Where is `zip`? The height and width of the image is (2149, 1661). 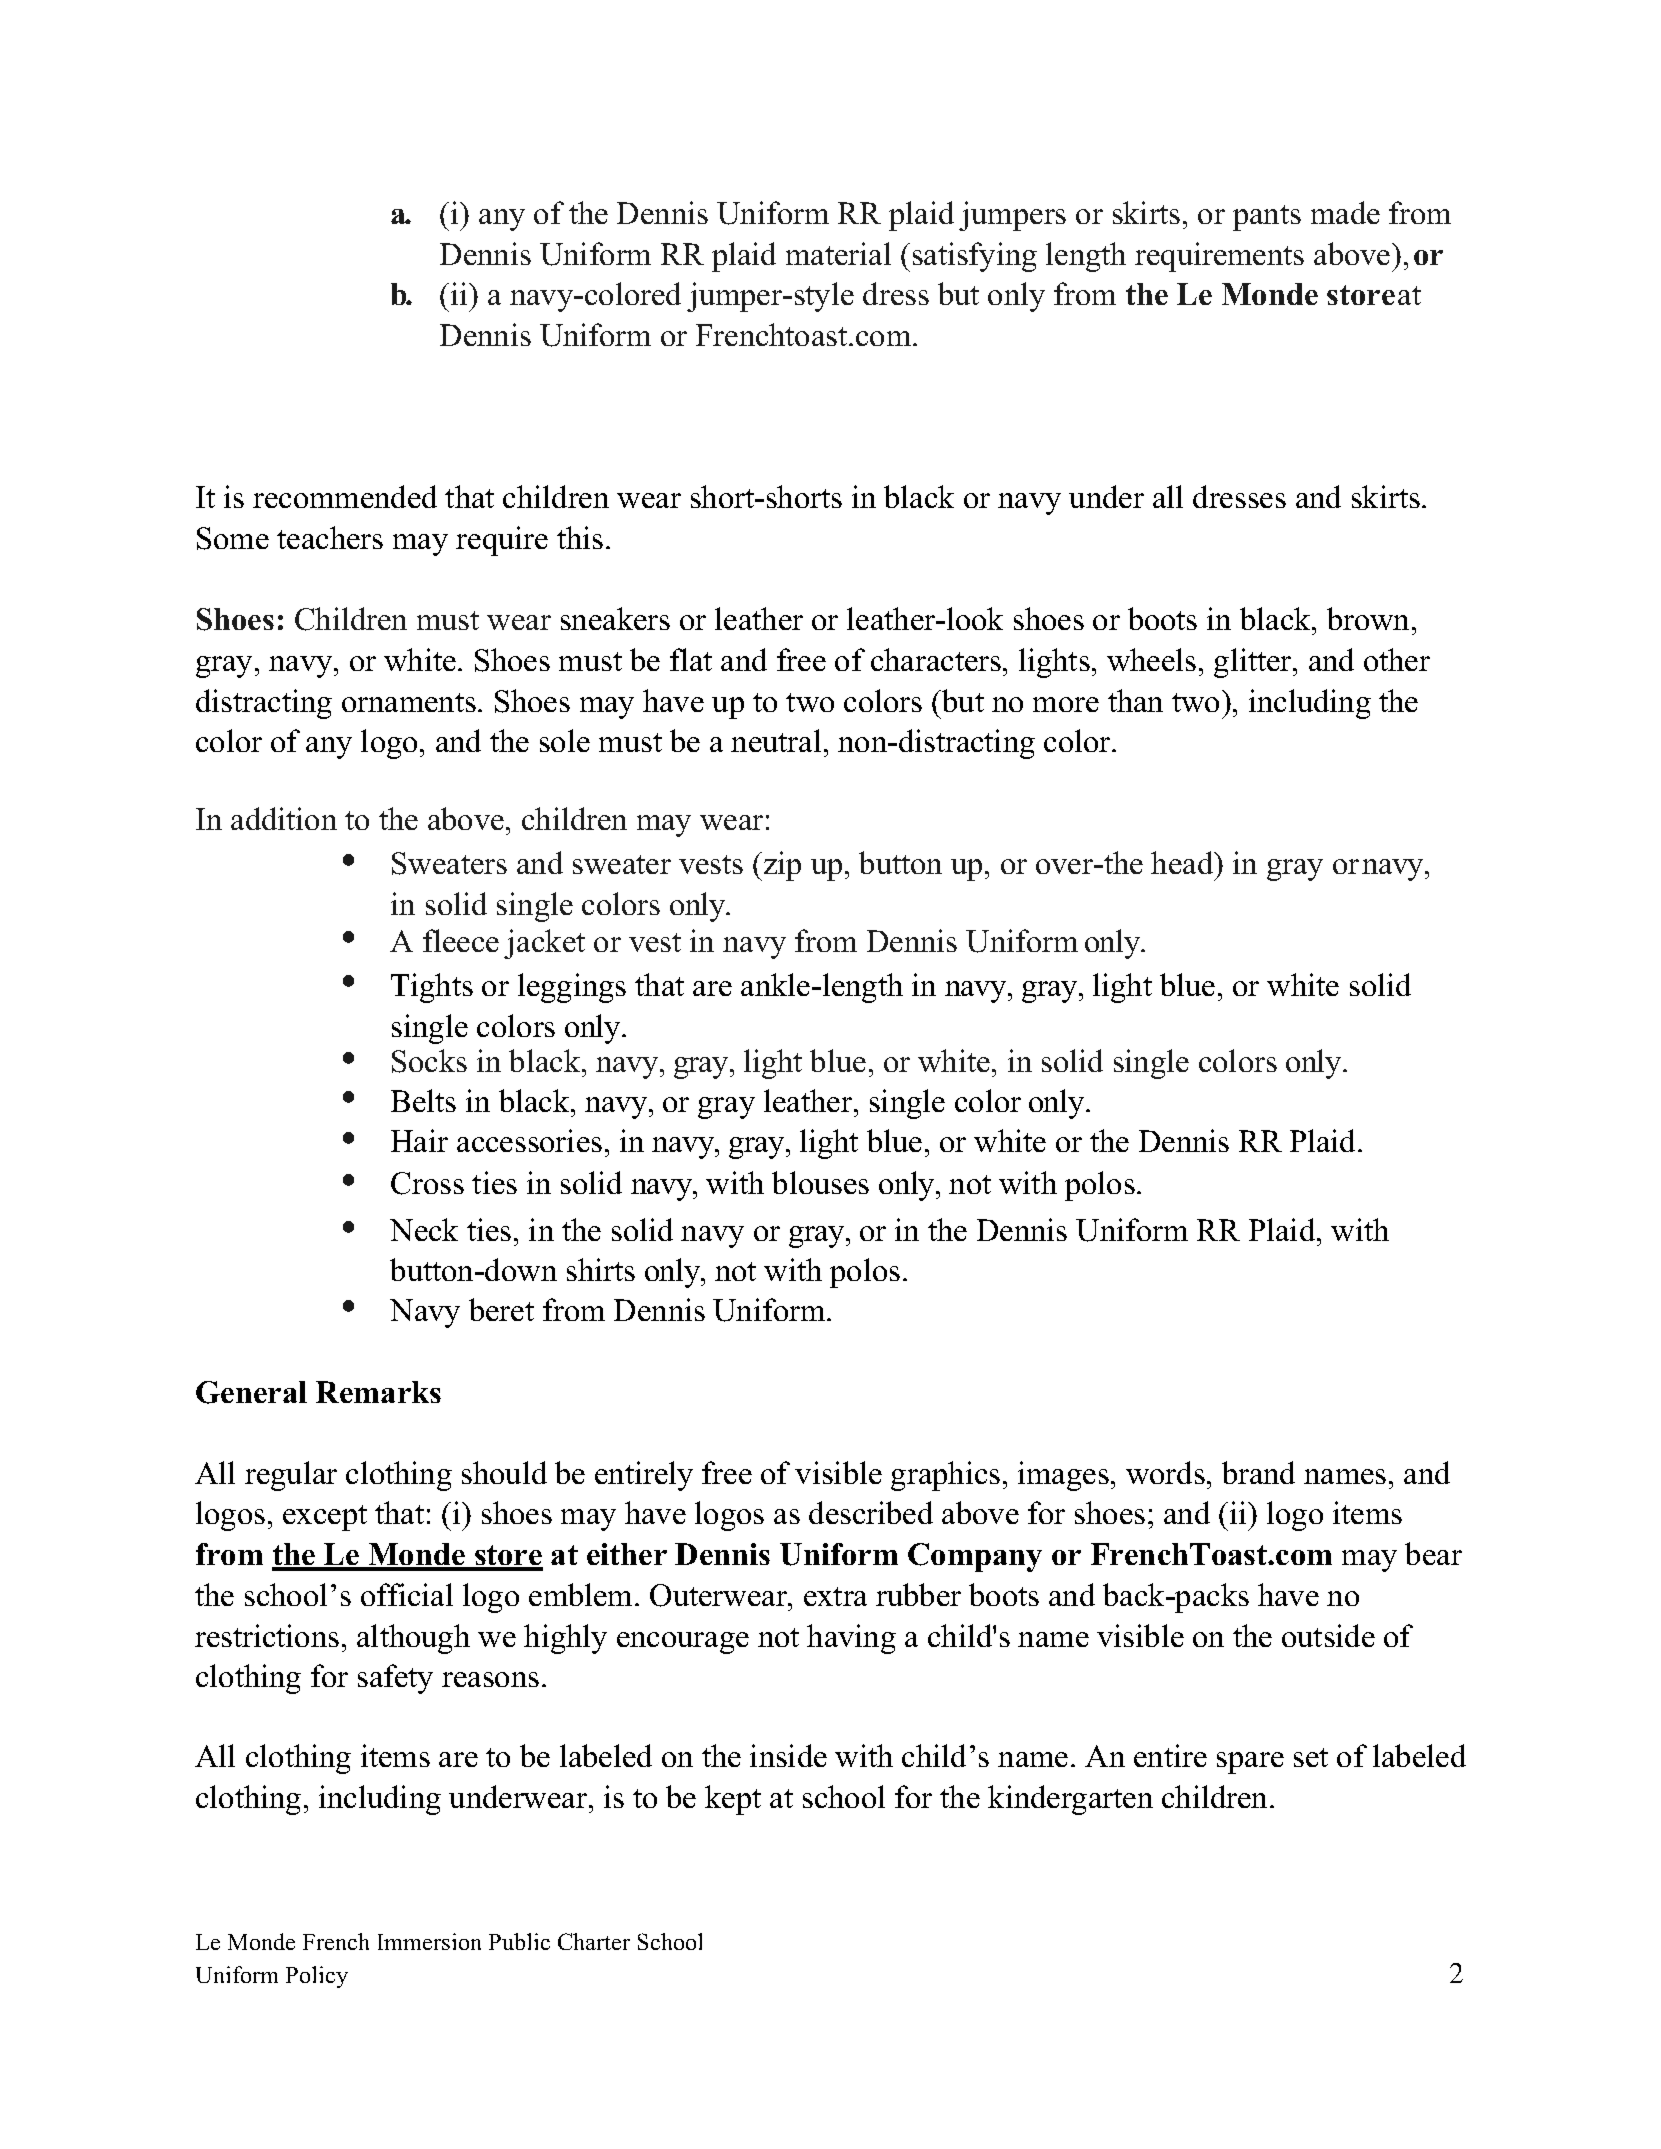
zip is located at coordinates (781, 866).
